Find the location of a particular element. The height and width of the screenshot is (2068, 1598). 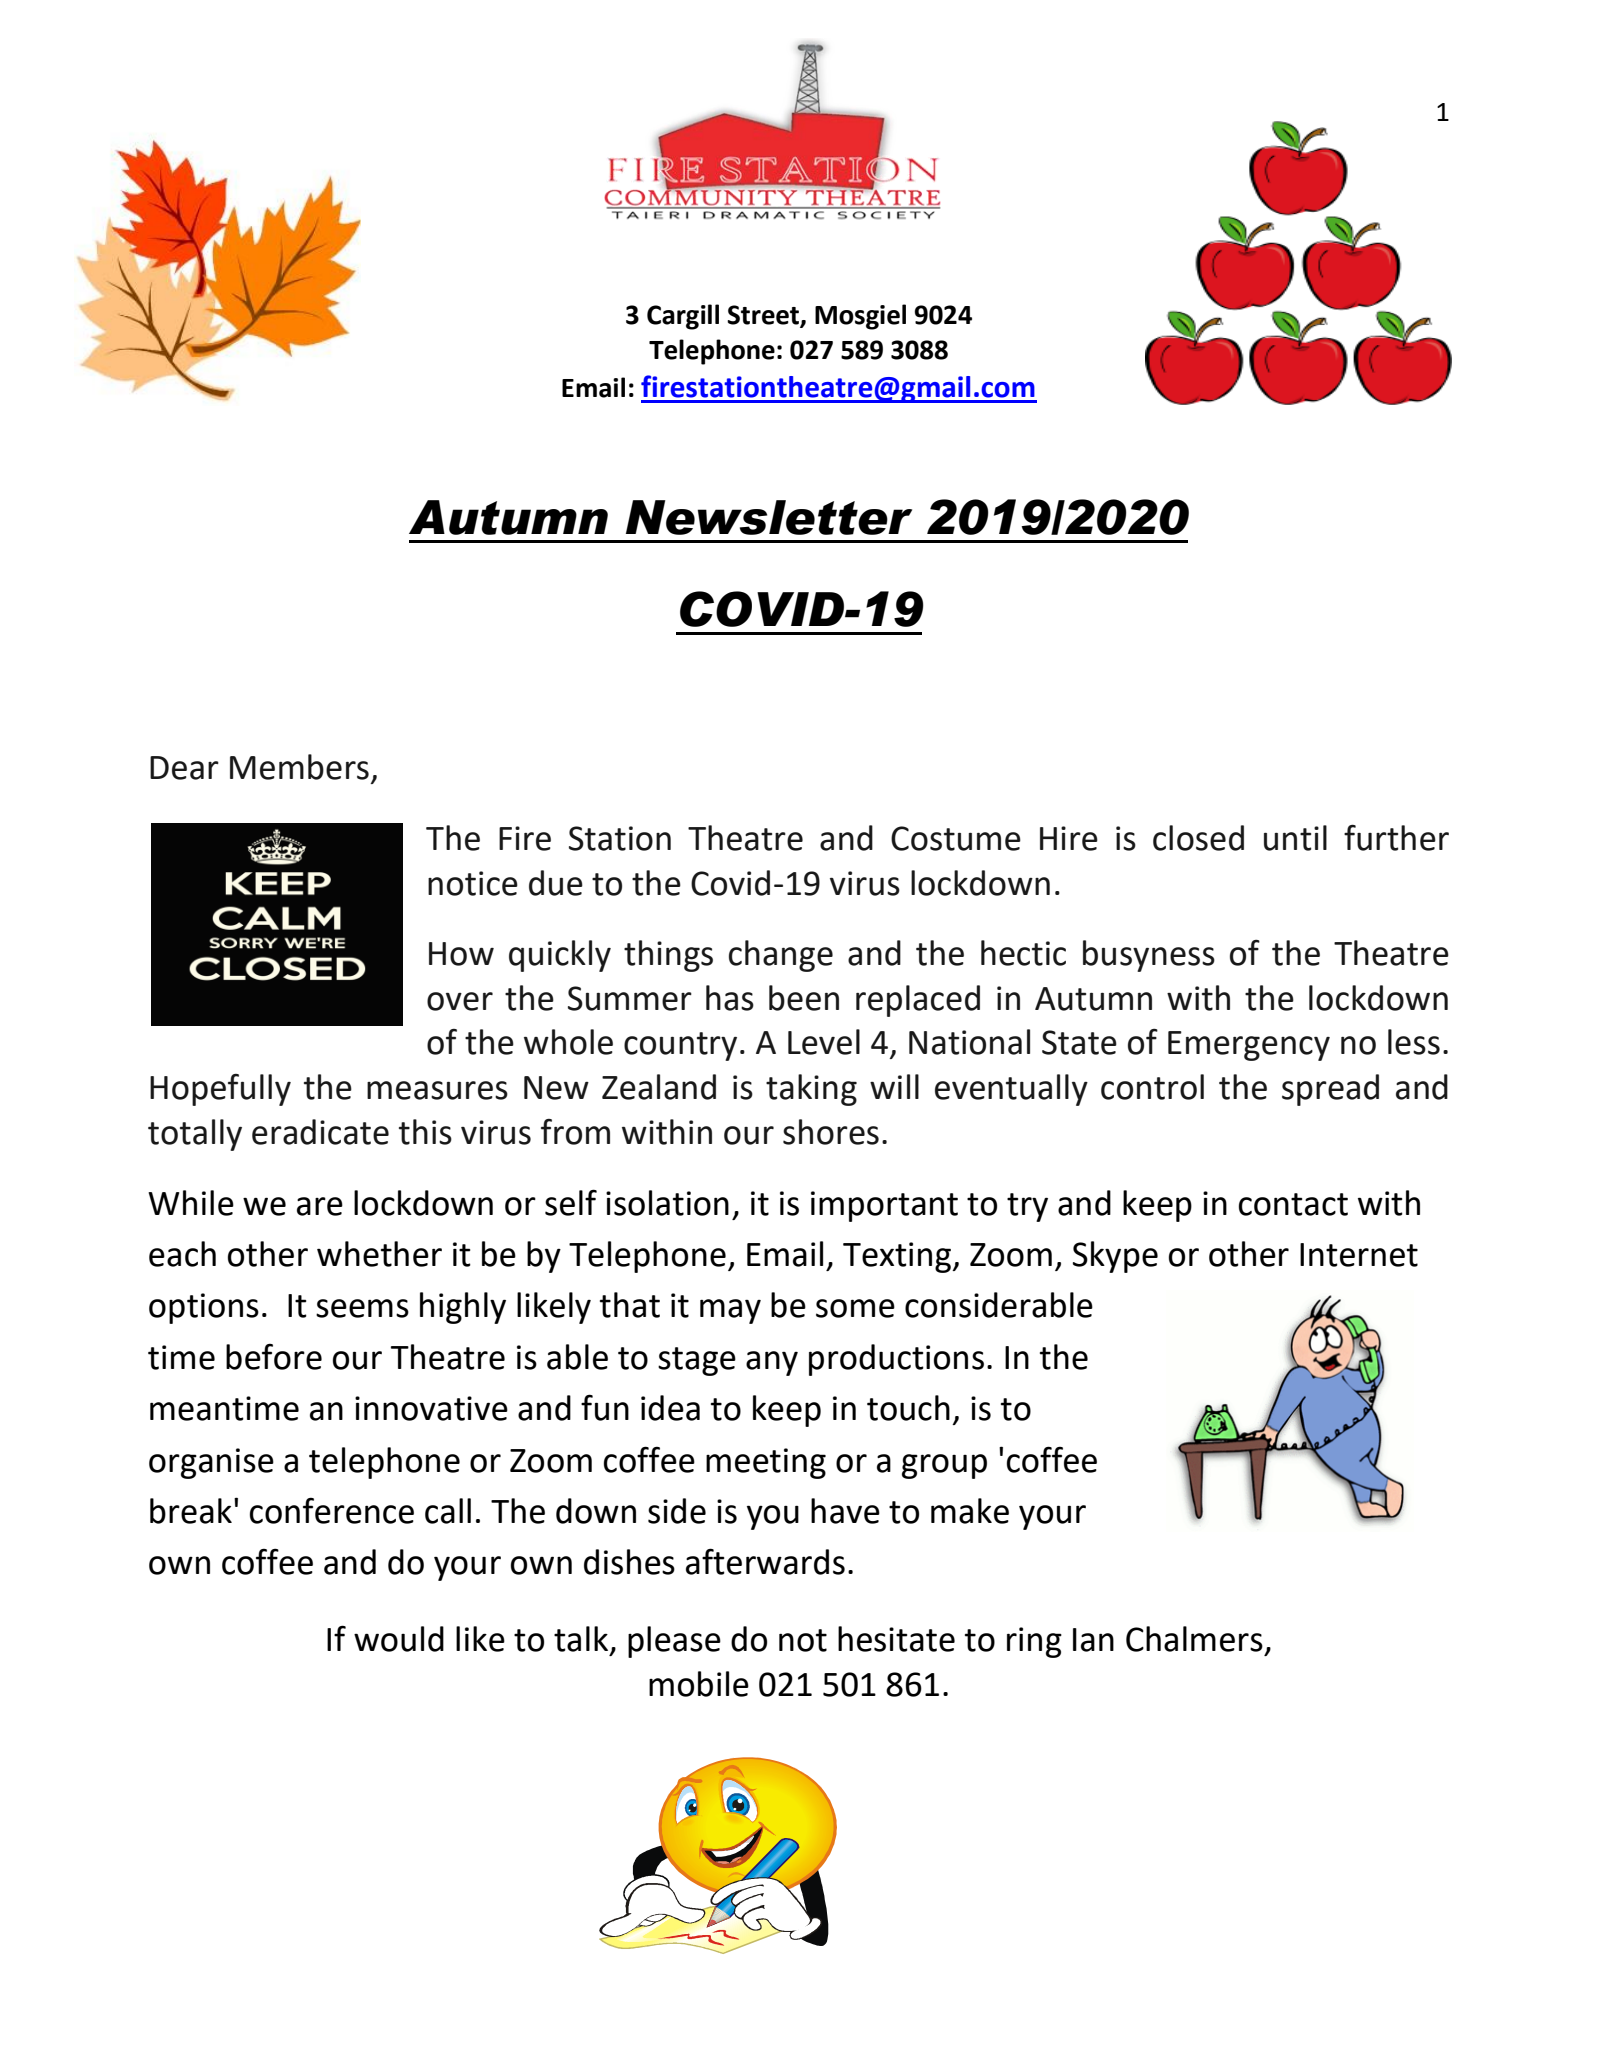

Cargill is located at coordinates (683, 317).
